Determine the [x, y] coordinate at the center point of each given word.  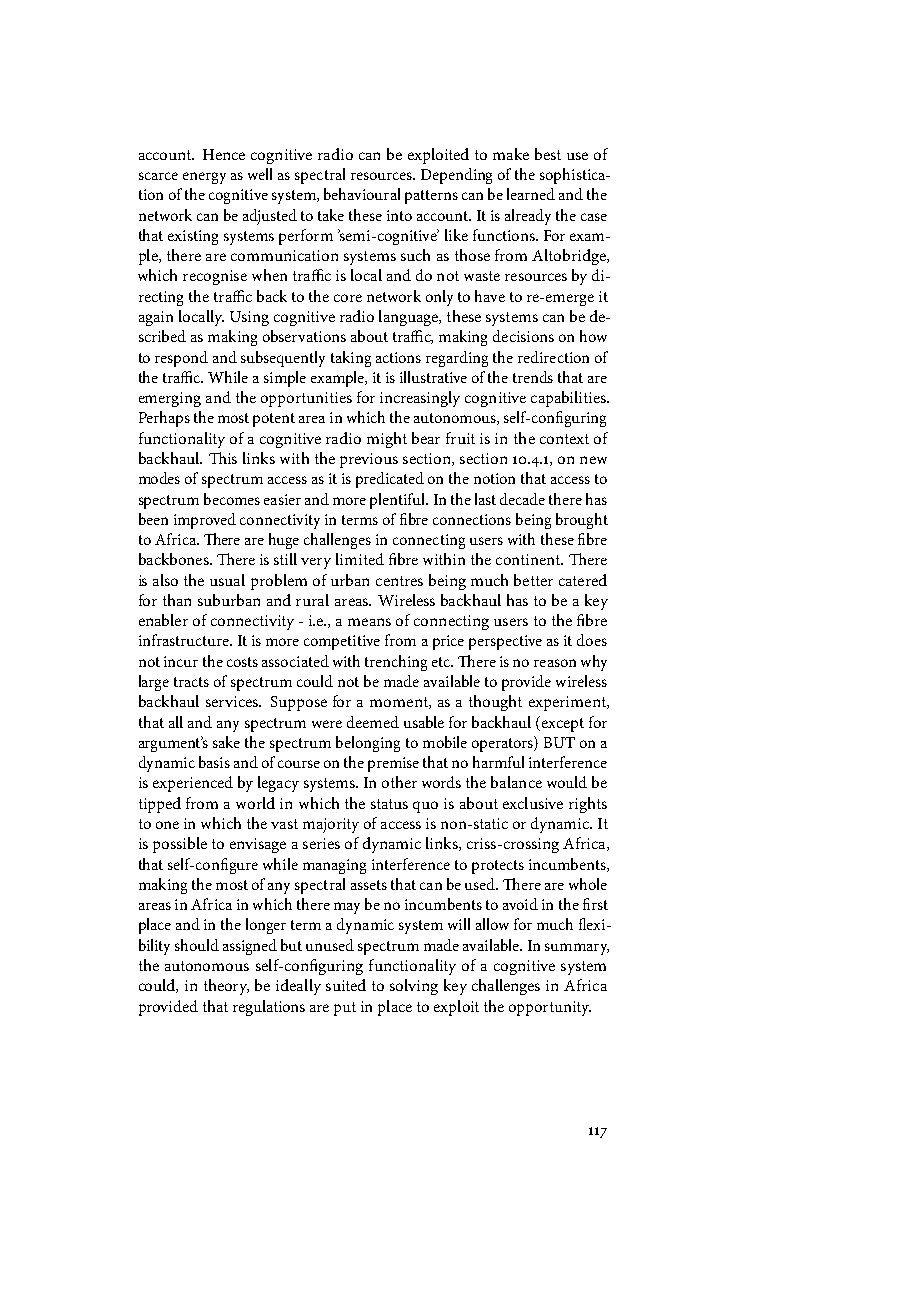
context [564, 439]
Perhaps [164, 419]
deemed [373, 722]
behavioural [362, 194]
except [563, 725]
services [233, 701]
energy [204, 178]
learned [531, 194]
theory [226, 987]
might [387, 440]
